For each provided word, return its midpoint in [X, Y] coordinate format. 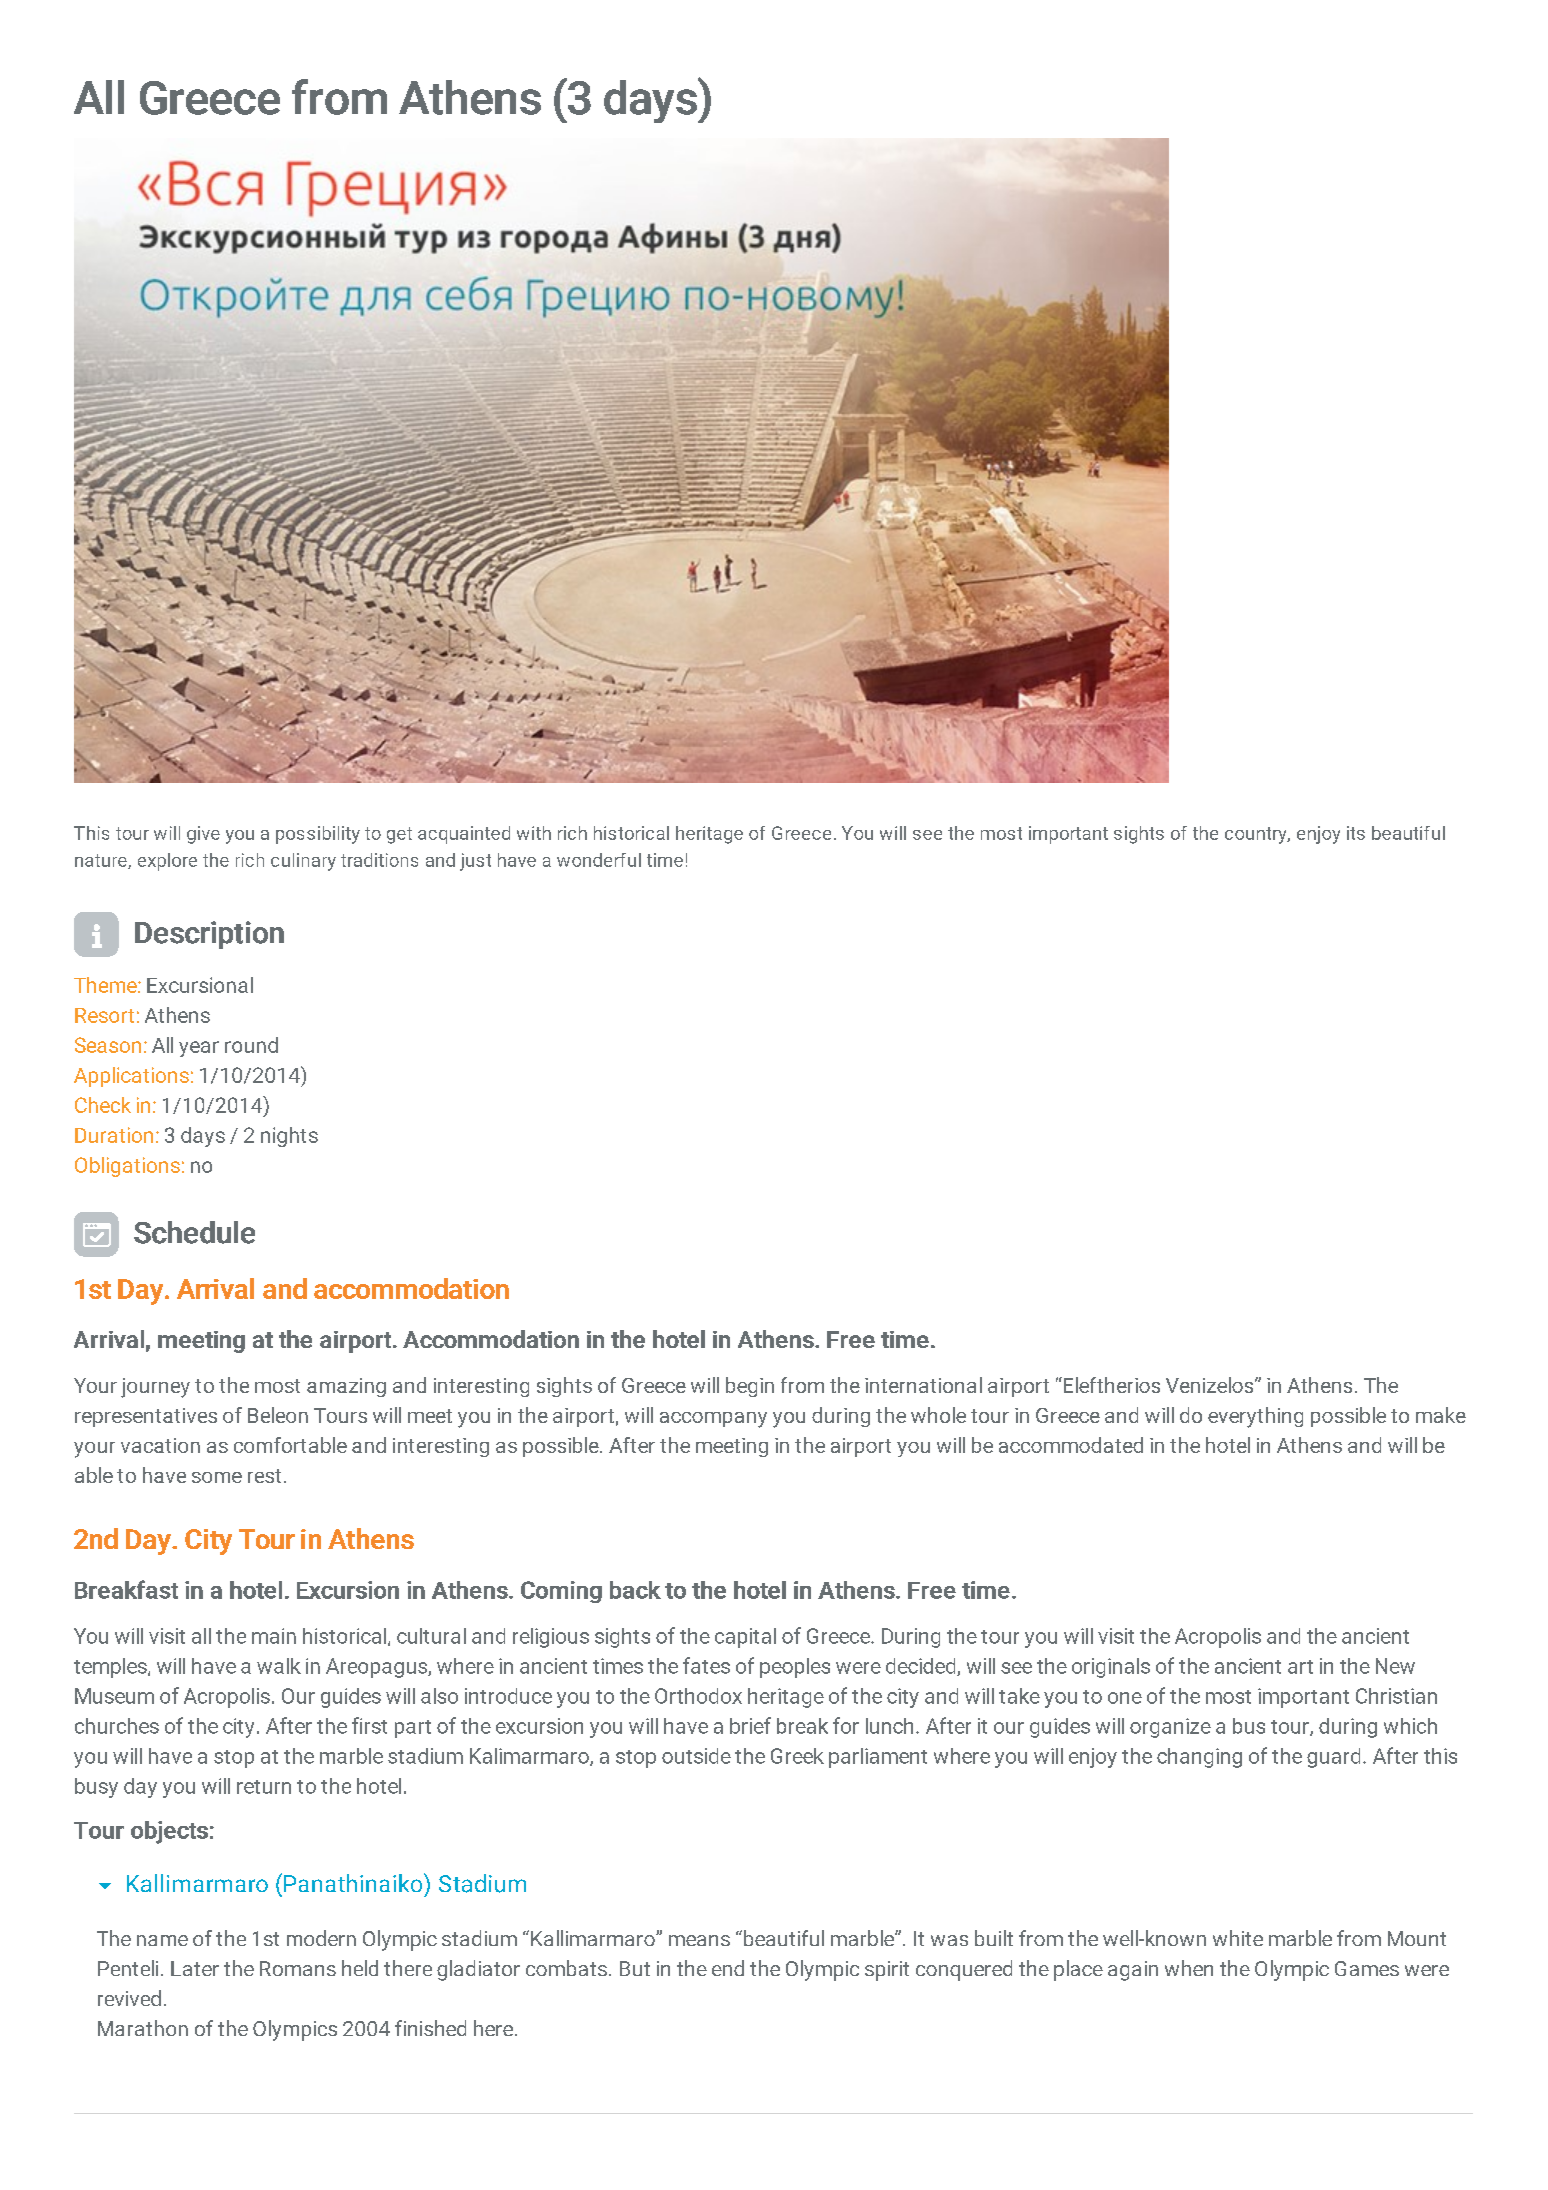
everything [1255, 1417]
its [1356, 833]
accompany [713, 1420]
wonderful [599, 860]
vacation [160, 1445]
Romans [298, 1968]
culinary [303, 862]
